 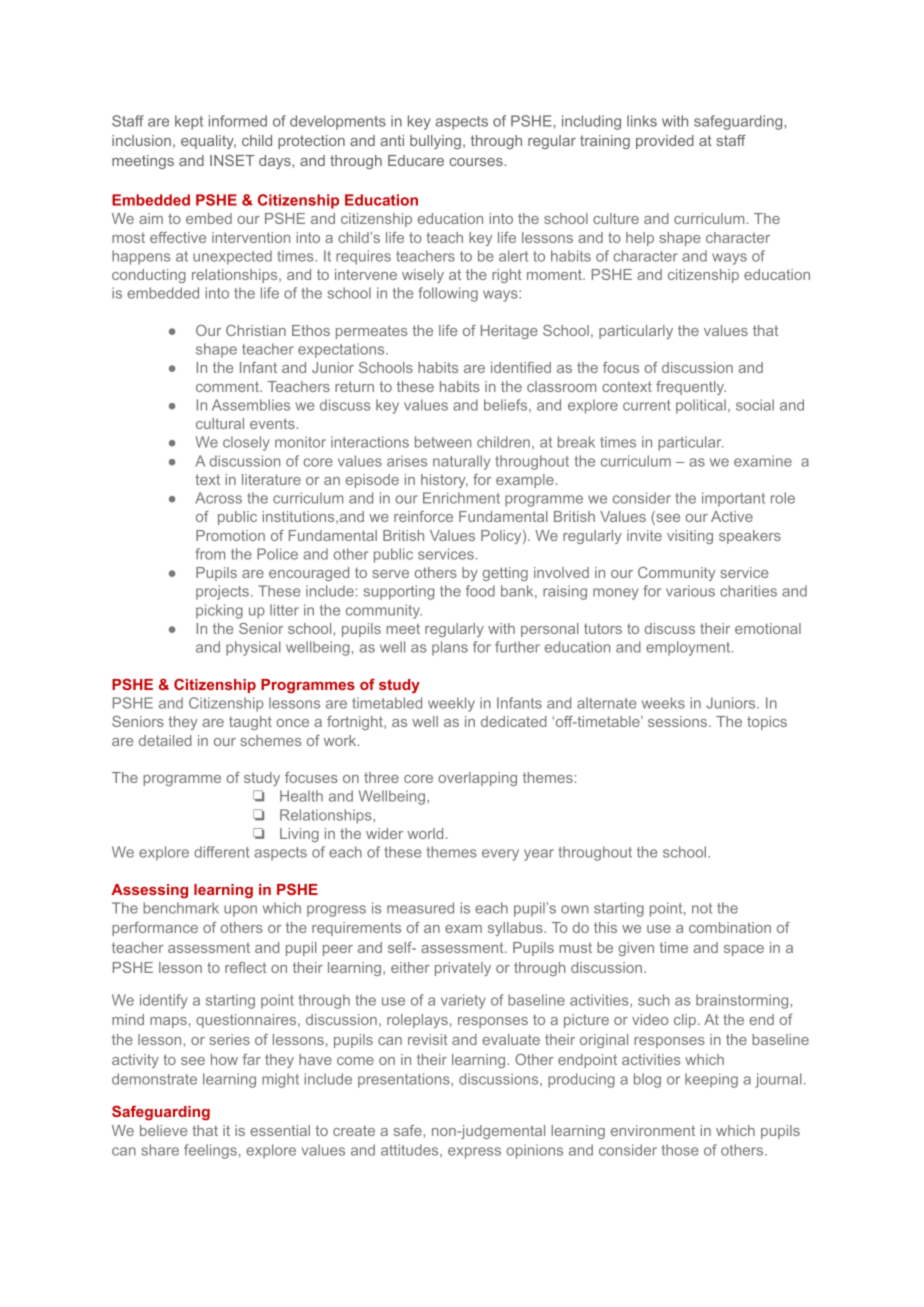 What do you see at coordinates (435, 142) in the screenshot?
I see `bullying` at bounding box center [435, 142].
